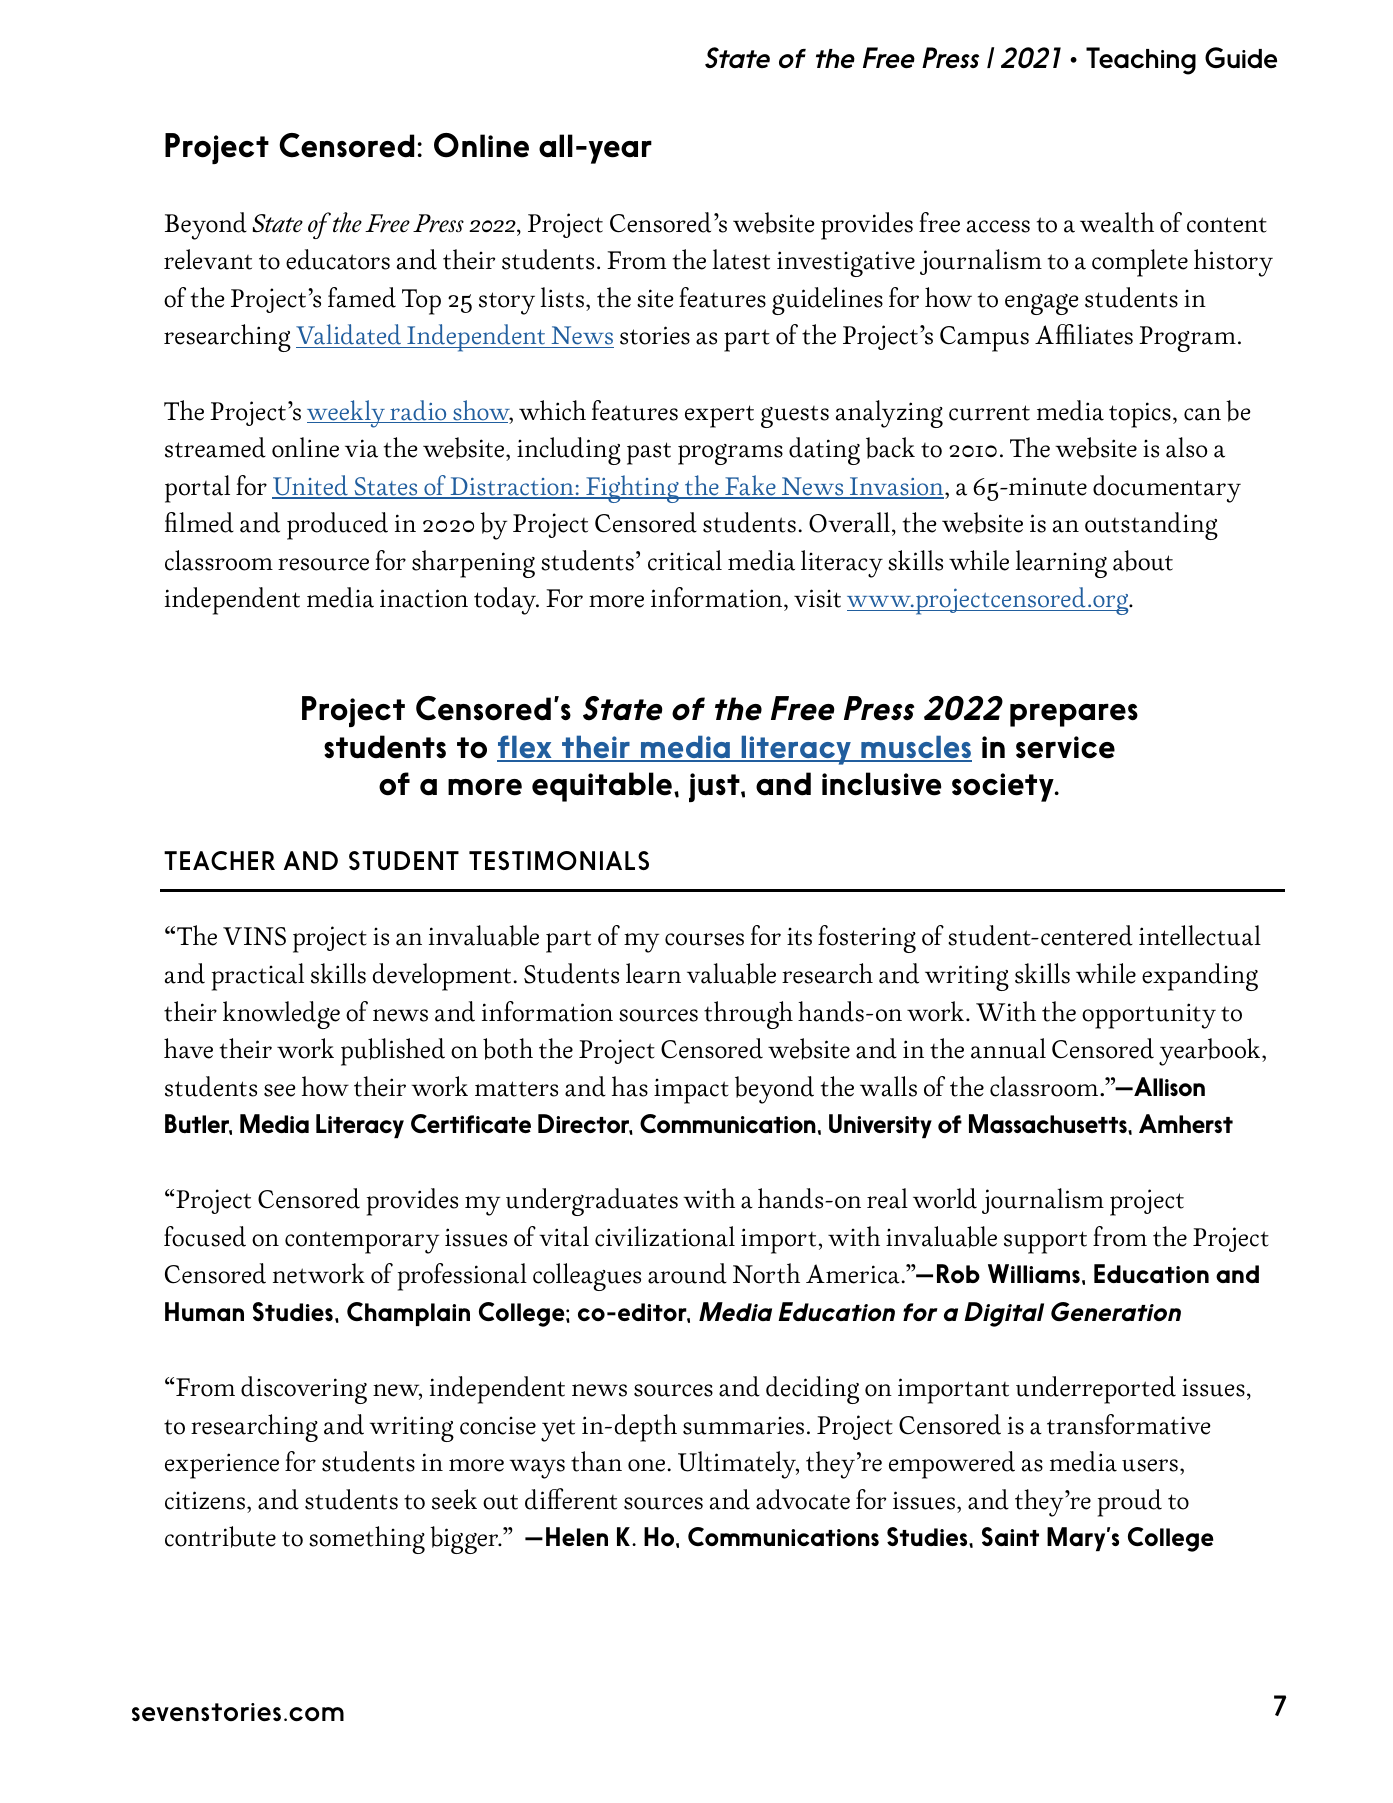 This page has height=1803, width=1393. Describe the element at coordinates (362, 1243) in the page. I see `contemporary` at that location.
